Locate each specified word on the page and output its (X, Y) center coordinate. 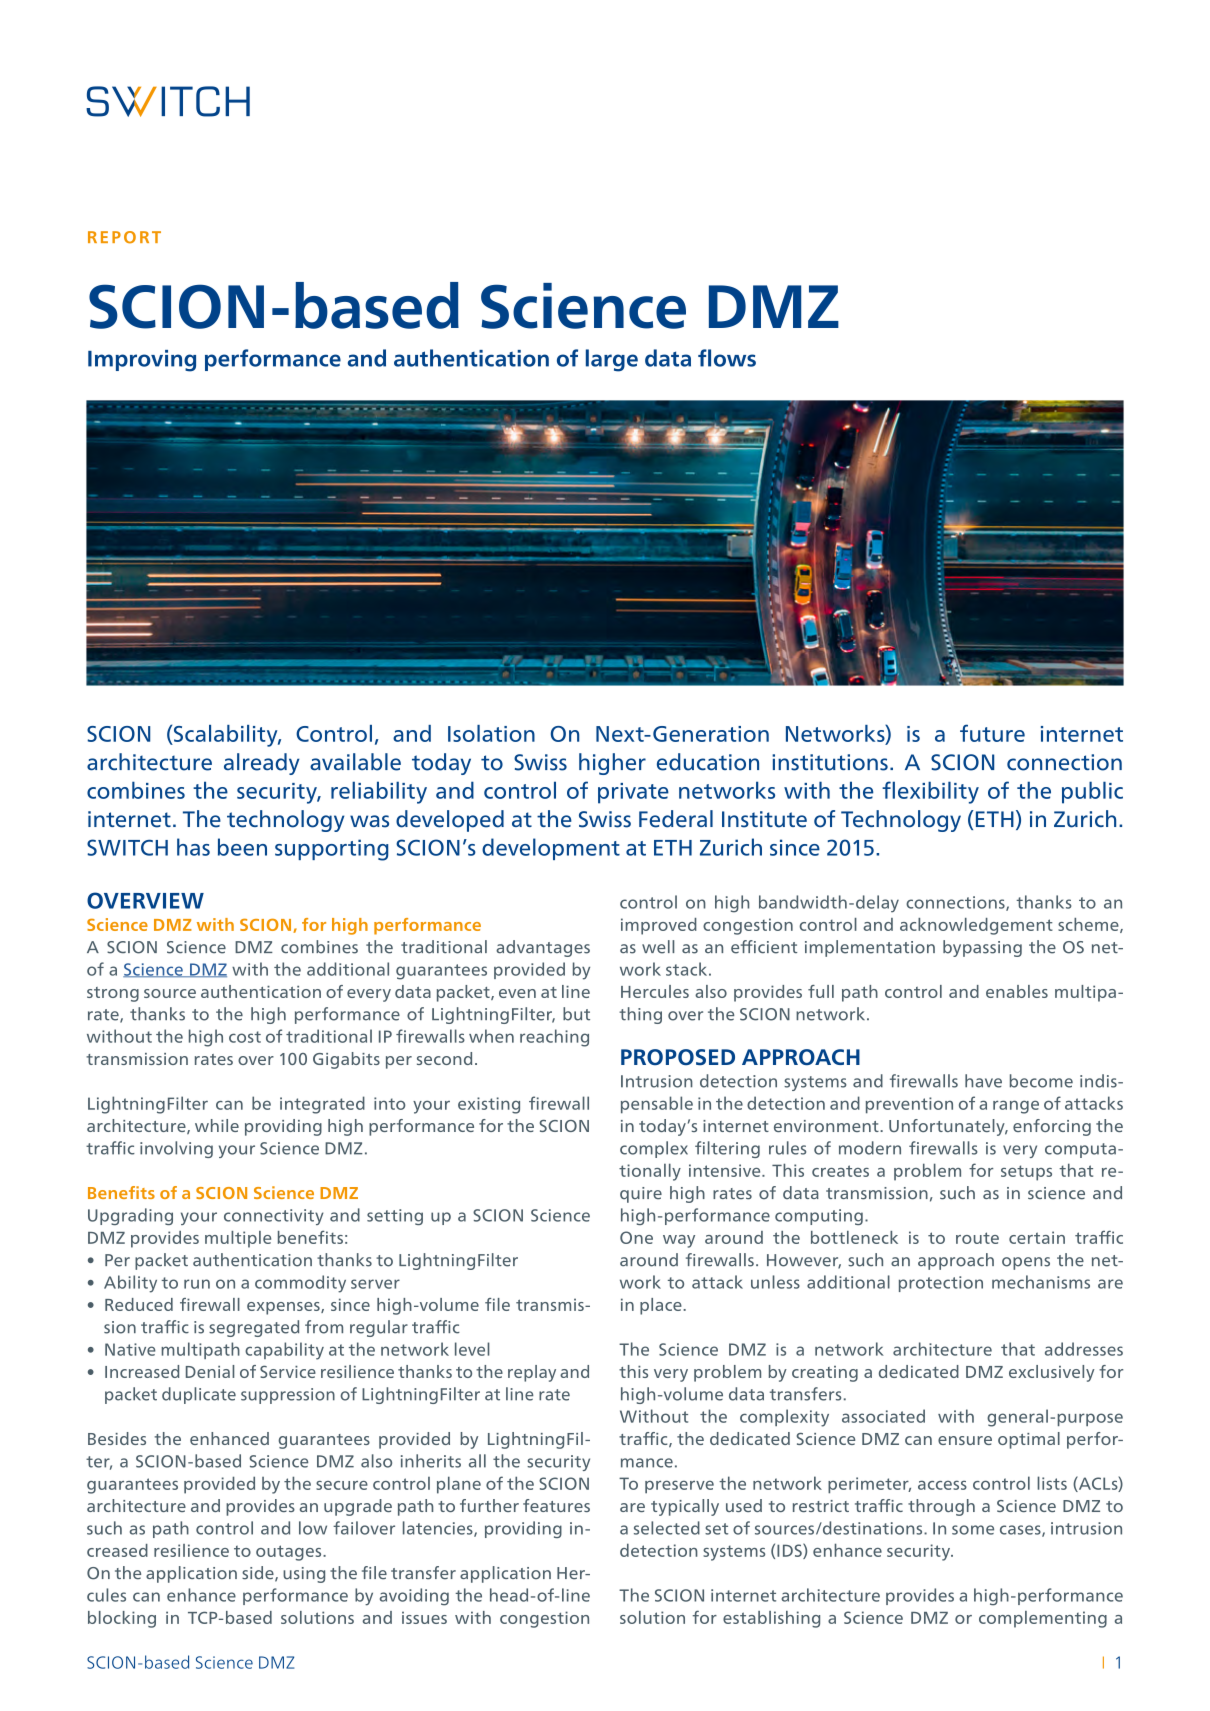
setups (1026, 1173)
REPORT (124, 237)
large (612, 360)
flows (727, 358)
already (262, 764)
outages (290, 1553)
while (217, 1125)
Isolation (491, 733)
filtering (727, 1149)
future (992, 733)
